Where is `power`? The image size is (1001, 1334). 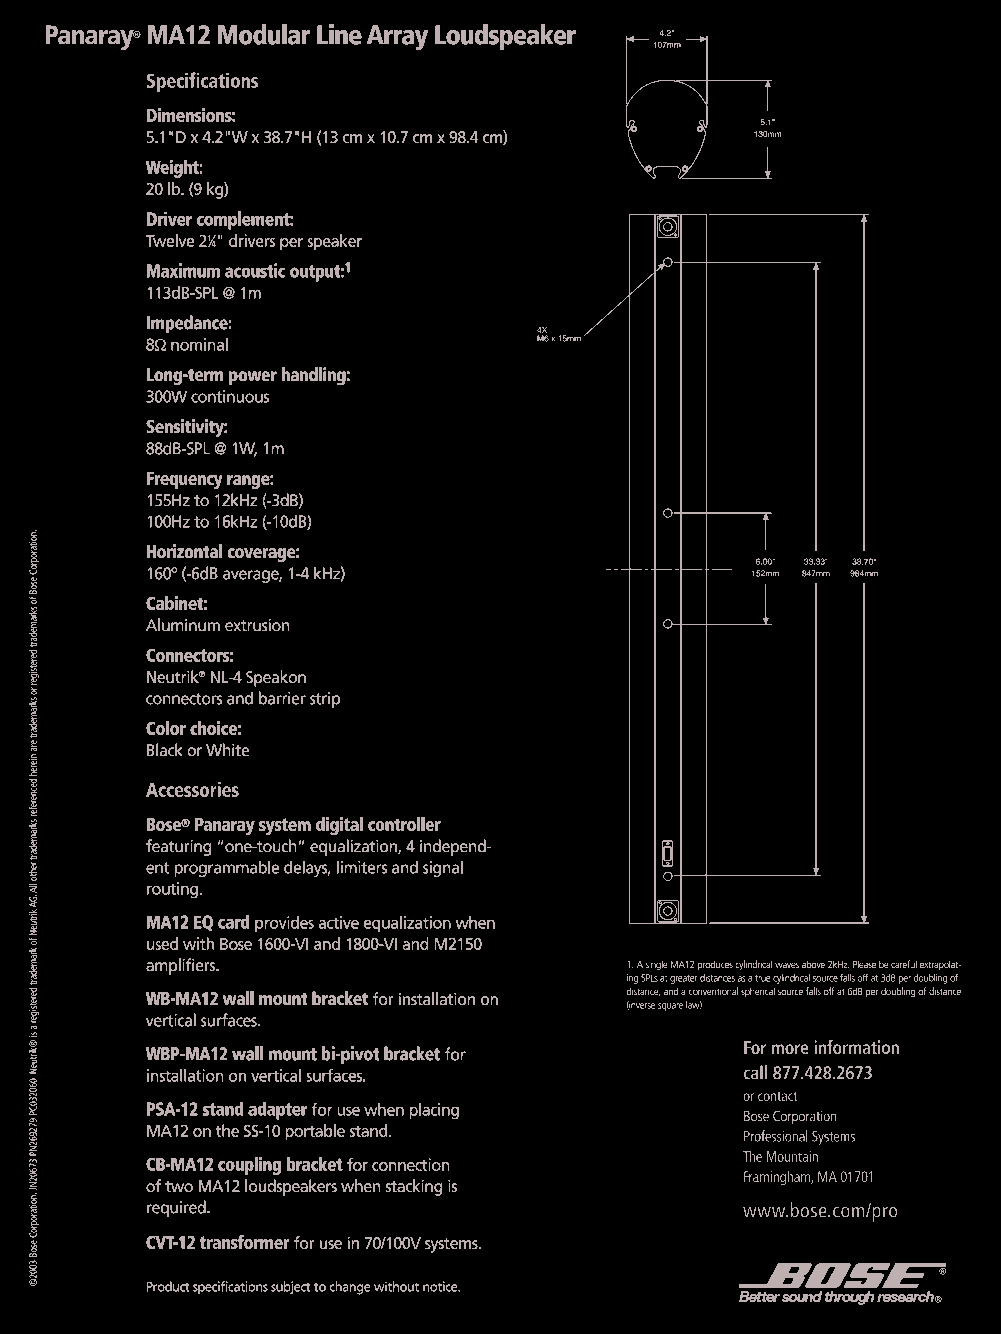
power is located at coordinates (253, 378).
